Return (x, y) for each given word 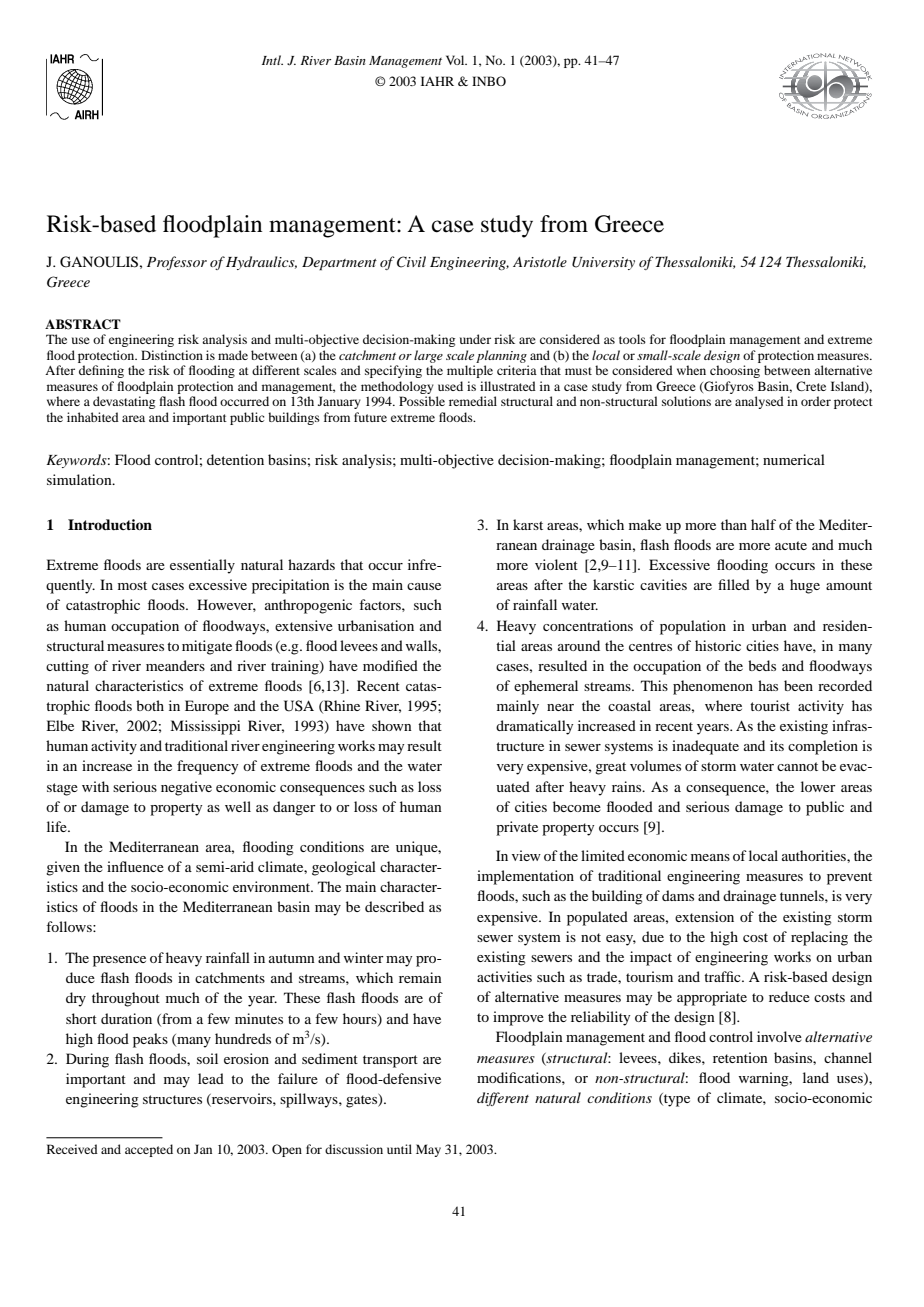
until (399, 1149)
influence (135, 866)
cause (424, 586)
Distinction (172, 355)
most (132, 585)
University (603, 263)
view (526, 855)
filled (734, 584)
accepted (149, 1150)
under (475, 339)
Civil (411, 262)
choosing (735, 371)
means (710, 857)
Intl (272, 60)
